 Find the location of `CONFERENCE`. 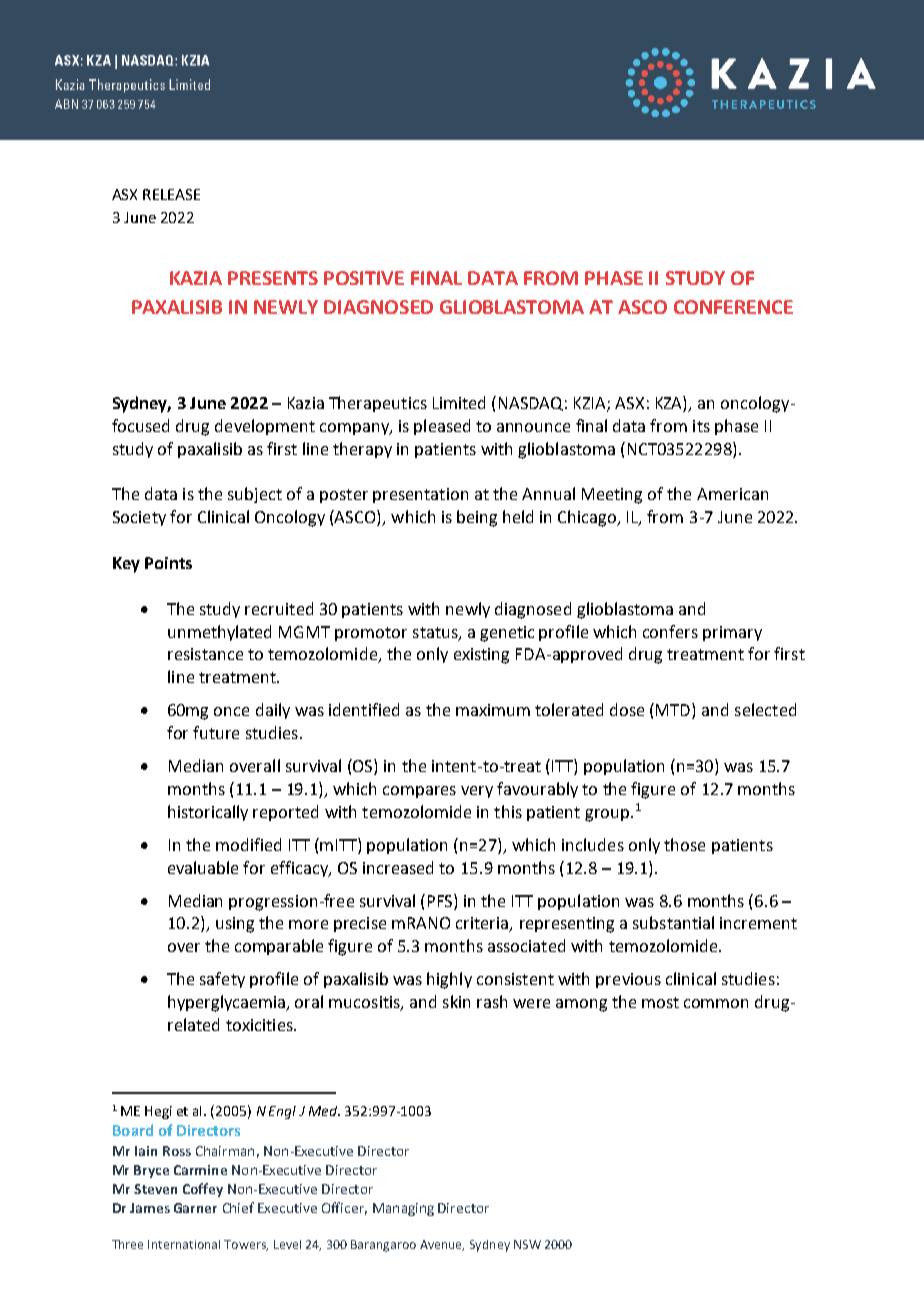

CONFERENCE is located at coordinates (733, 307).
